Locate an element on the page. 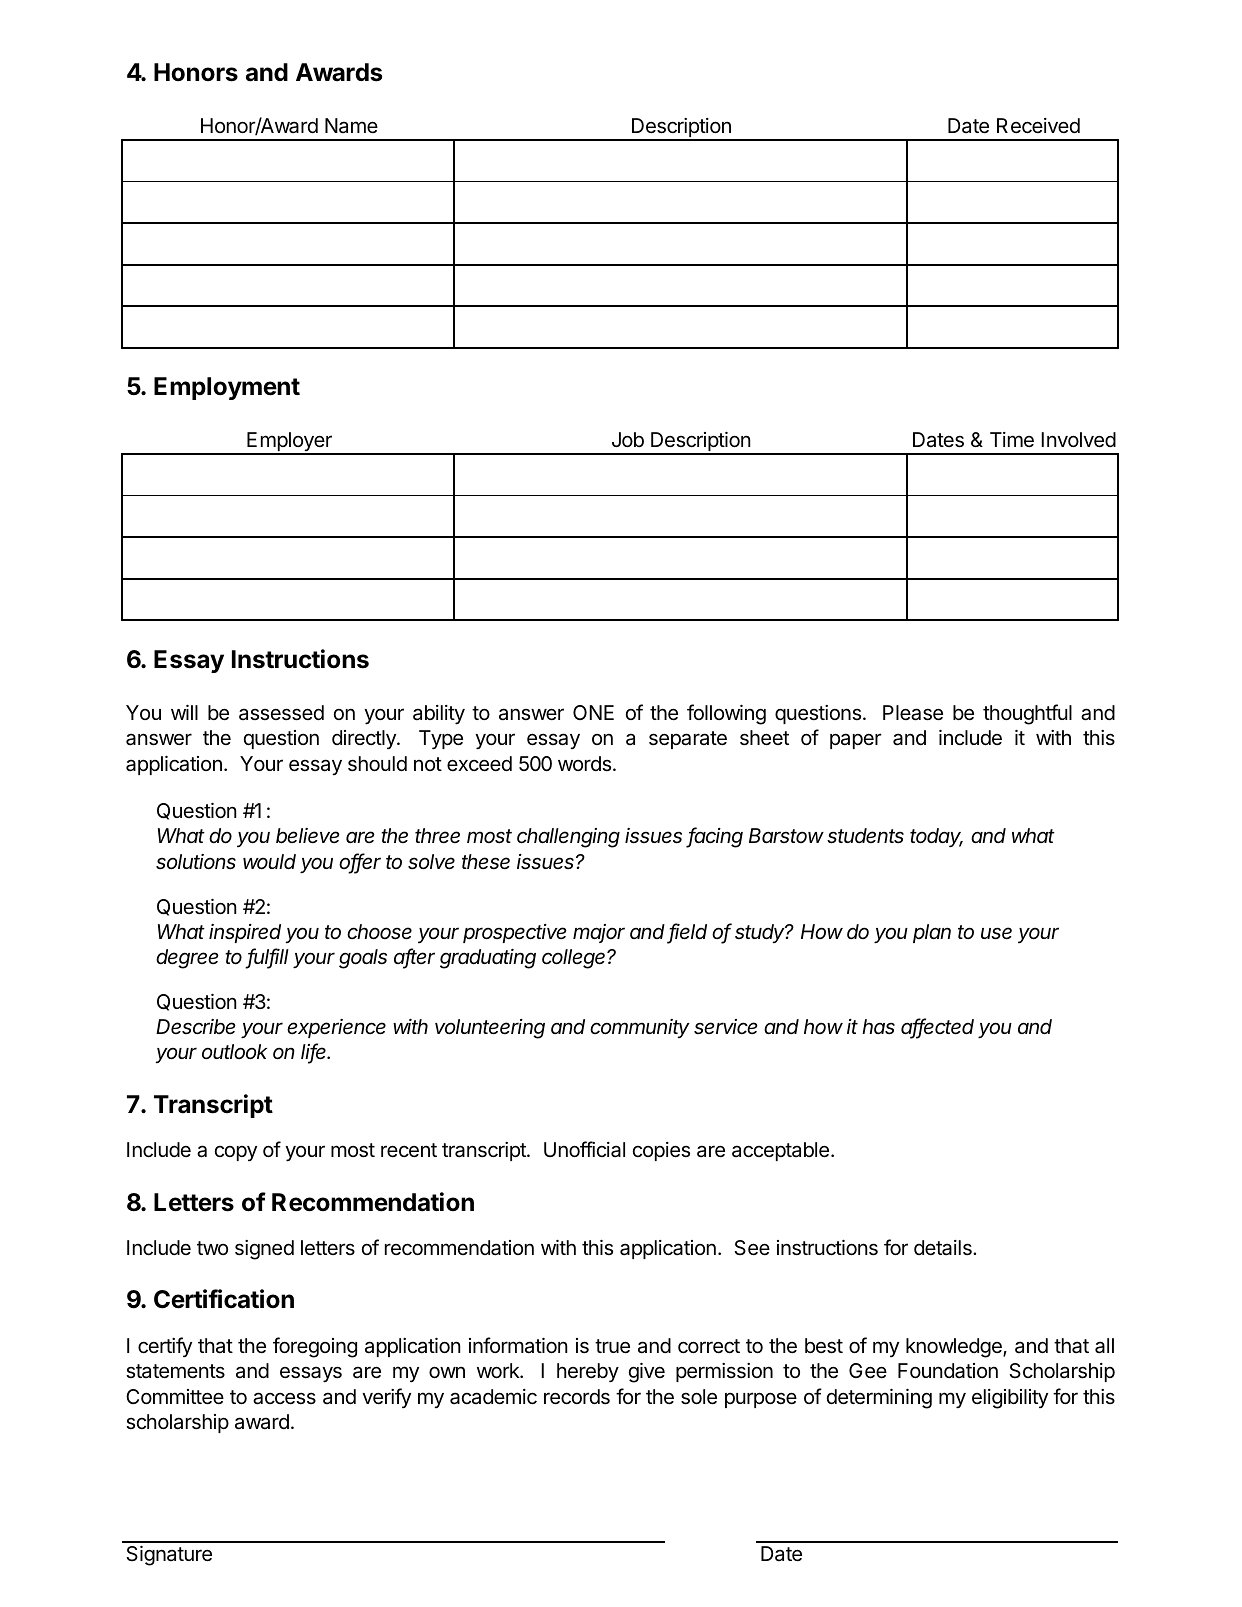 The image size is (1242, 1607). today is located at coordinates (936, 837).
